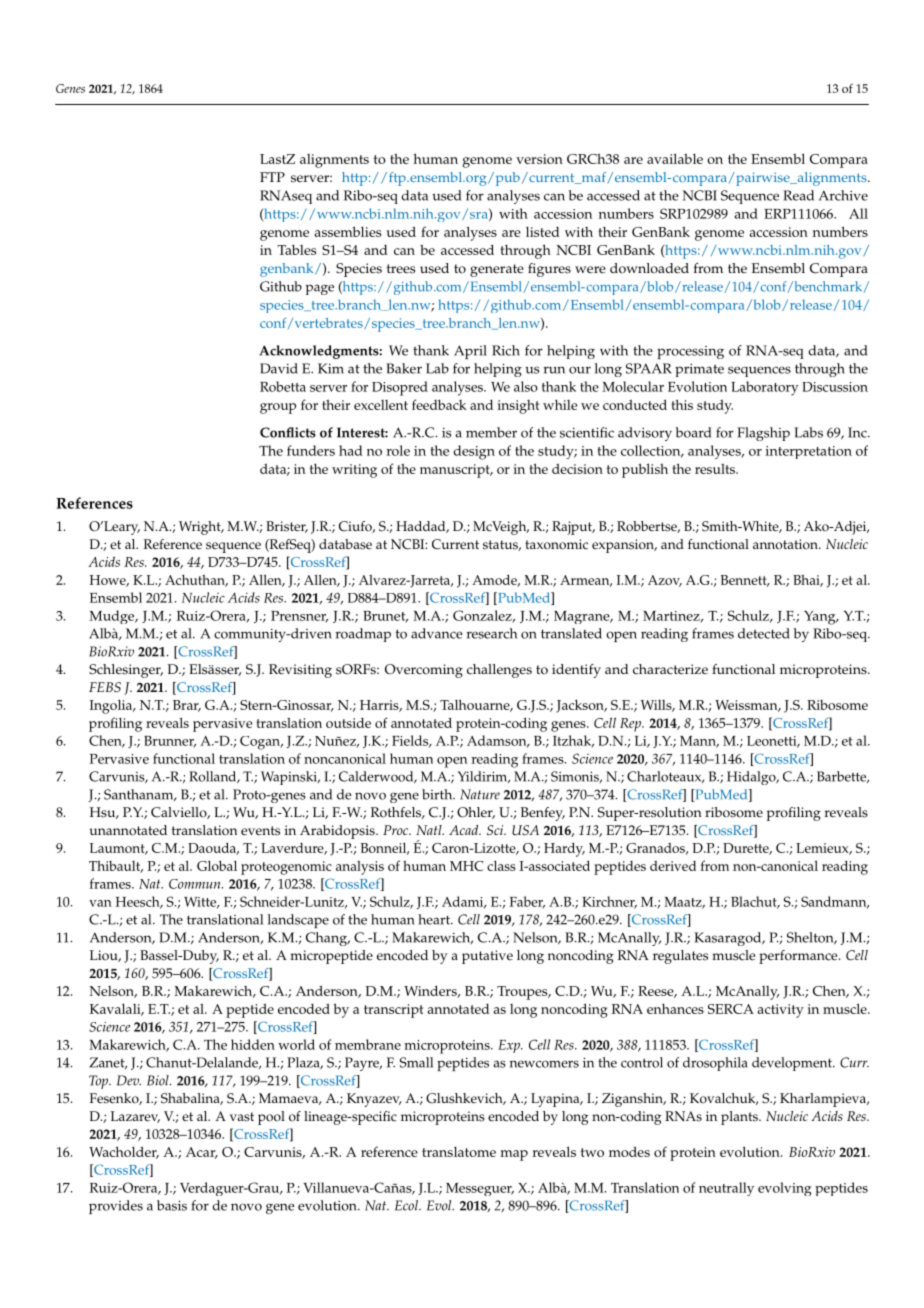 The width and height of the screenshot is (924, 1308). Describe the element at coordinates (487, 957) in the screenshot. I see `putative` at that location.
